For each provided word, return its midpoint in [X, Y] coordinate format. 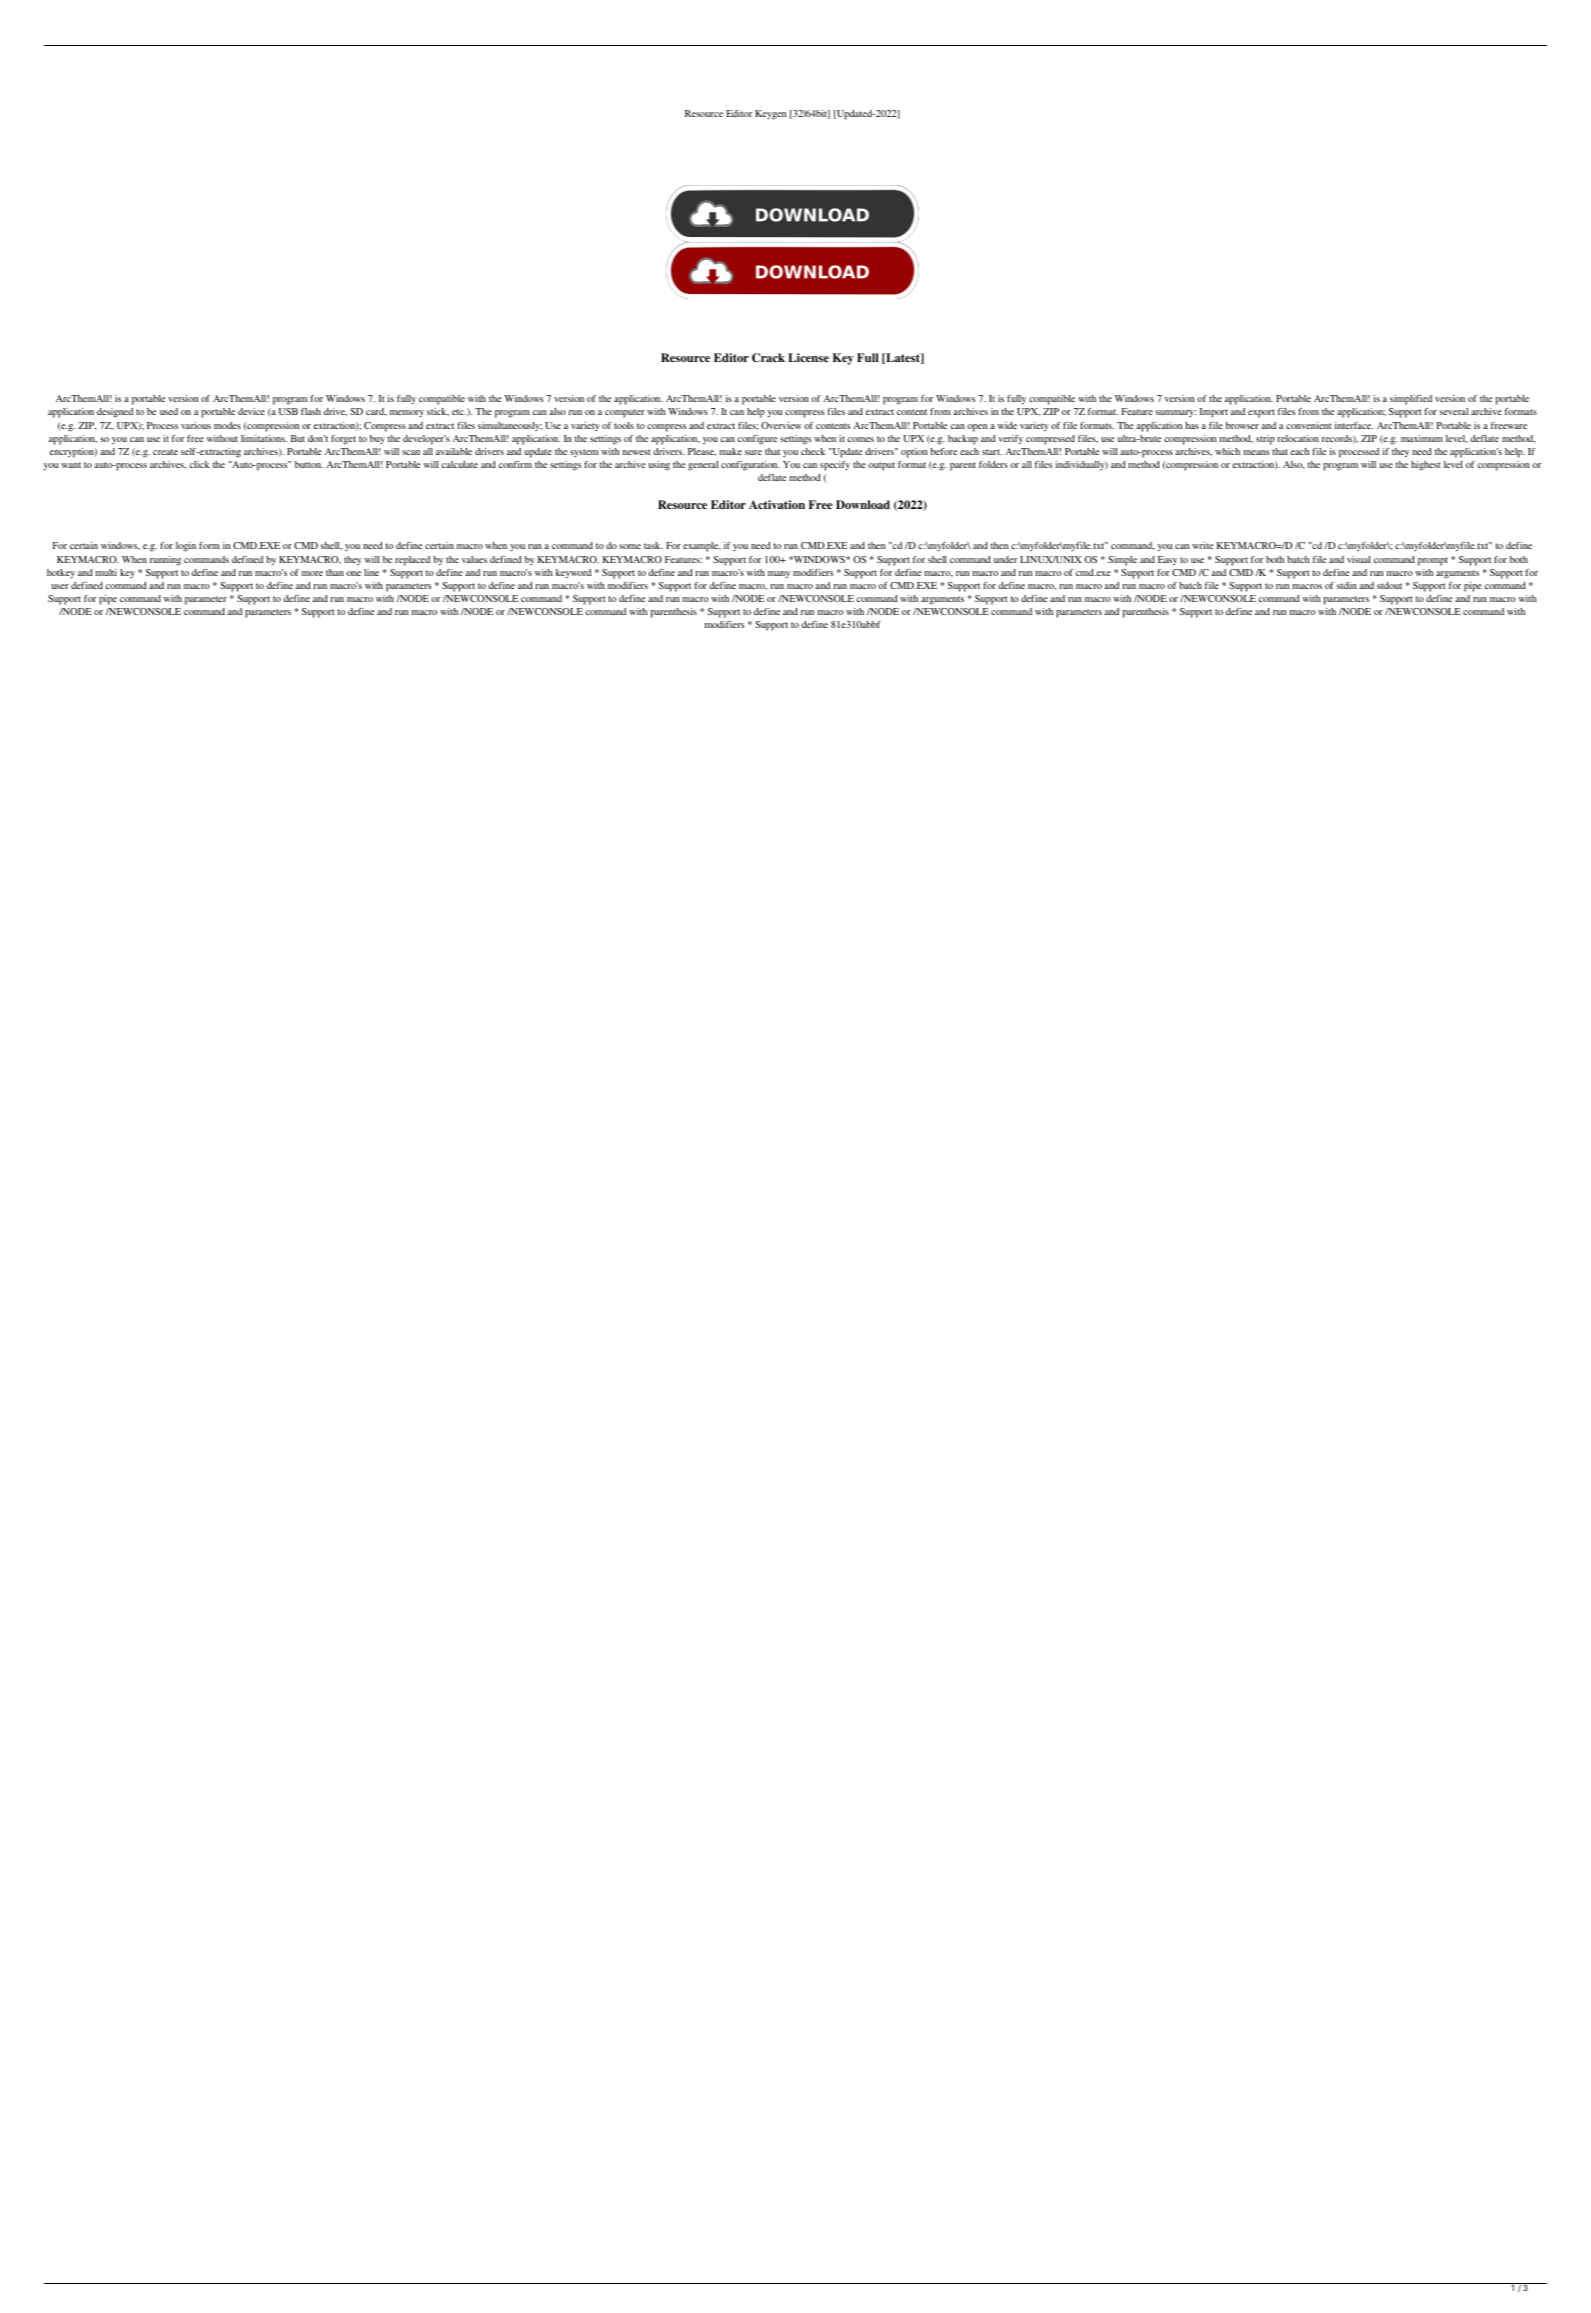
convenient [1309, 425]
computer [625, 413]
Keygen [770, 115]
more [312, 573]
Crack [768, 358]
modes [227, 425]
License [808, 357]
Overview [781, 425]
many [779, 575]
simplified [1411, 400]
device [251, 411]
